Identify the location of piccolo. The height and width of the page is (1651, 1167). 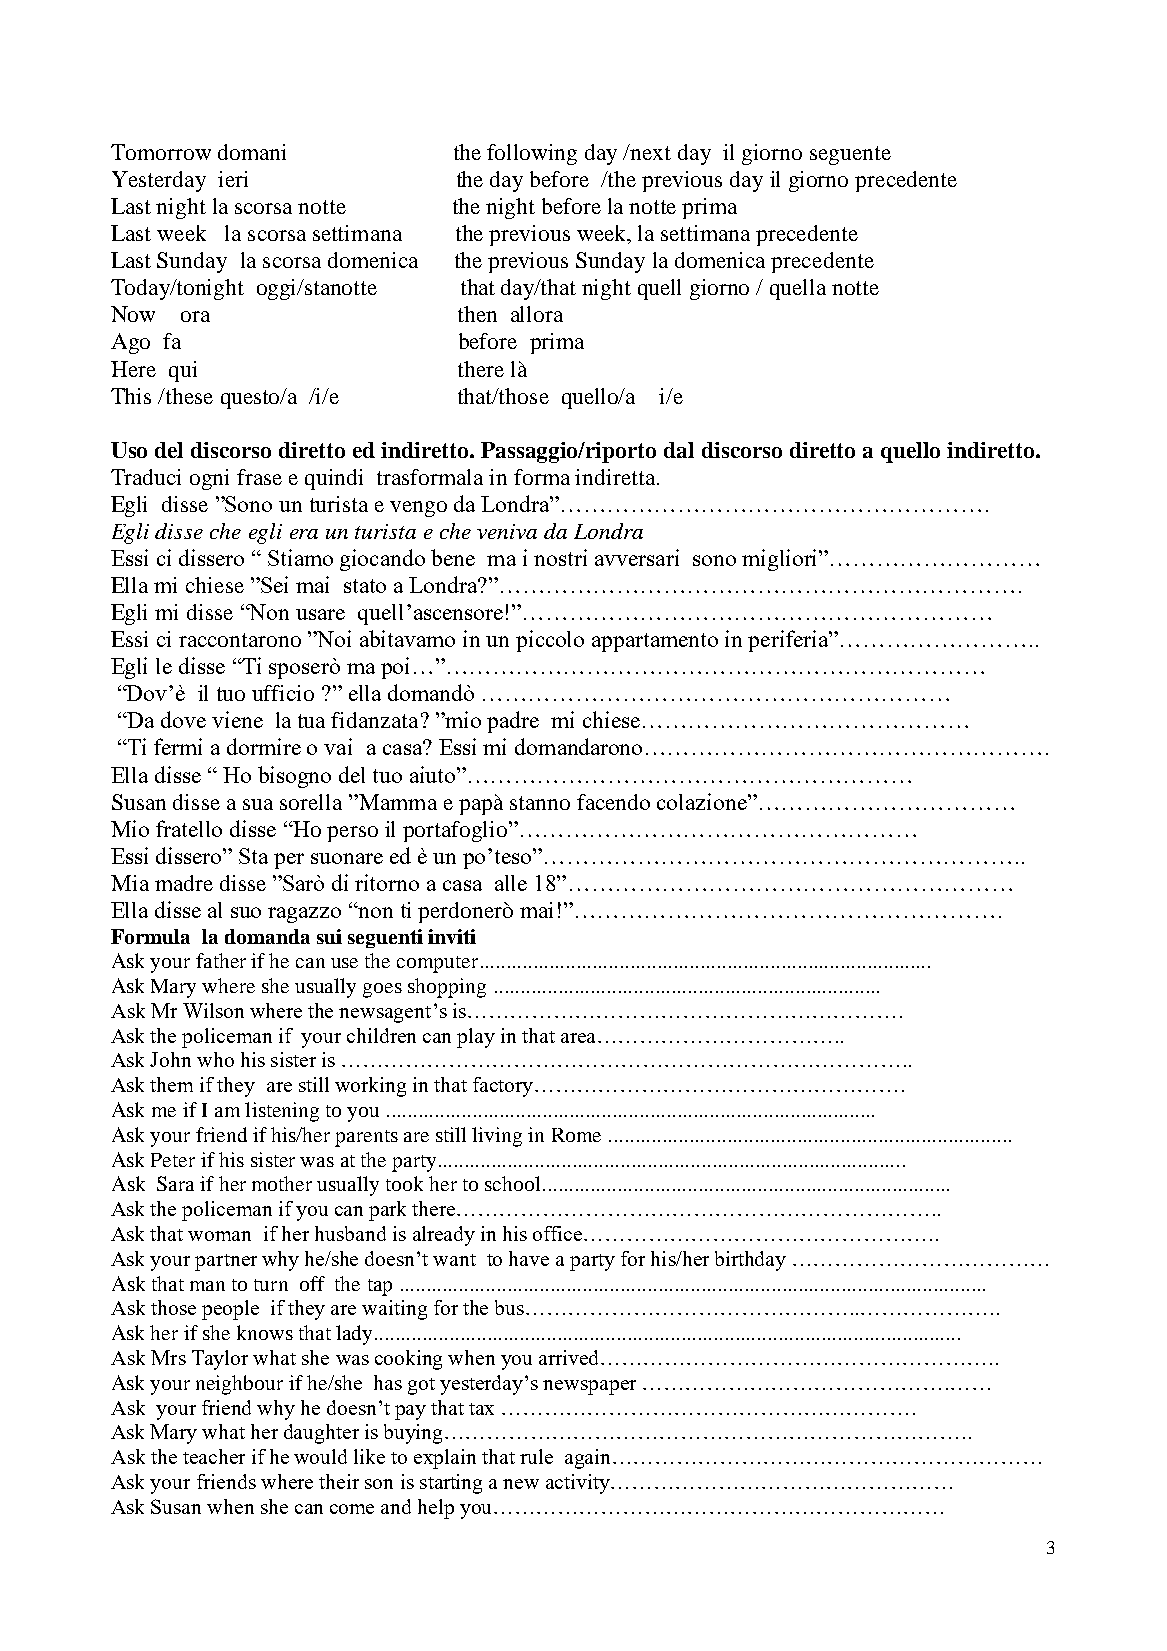
(550, 641).
